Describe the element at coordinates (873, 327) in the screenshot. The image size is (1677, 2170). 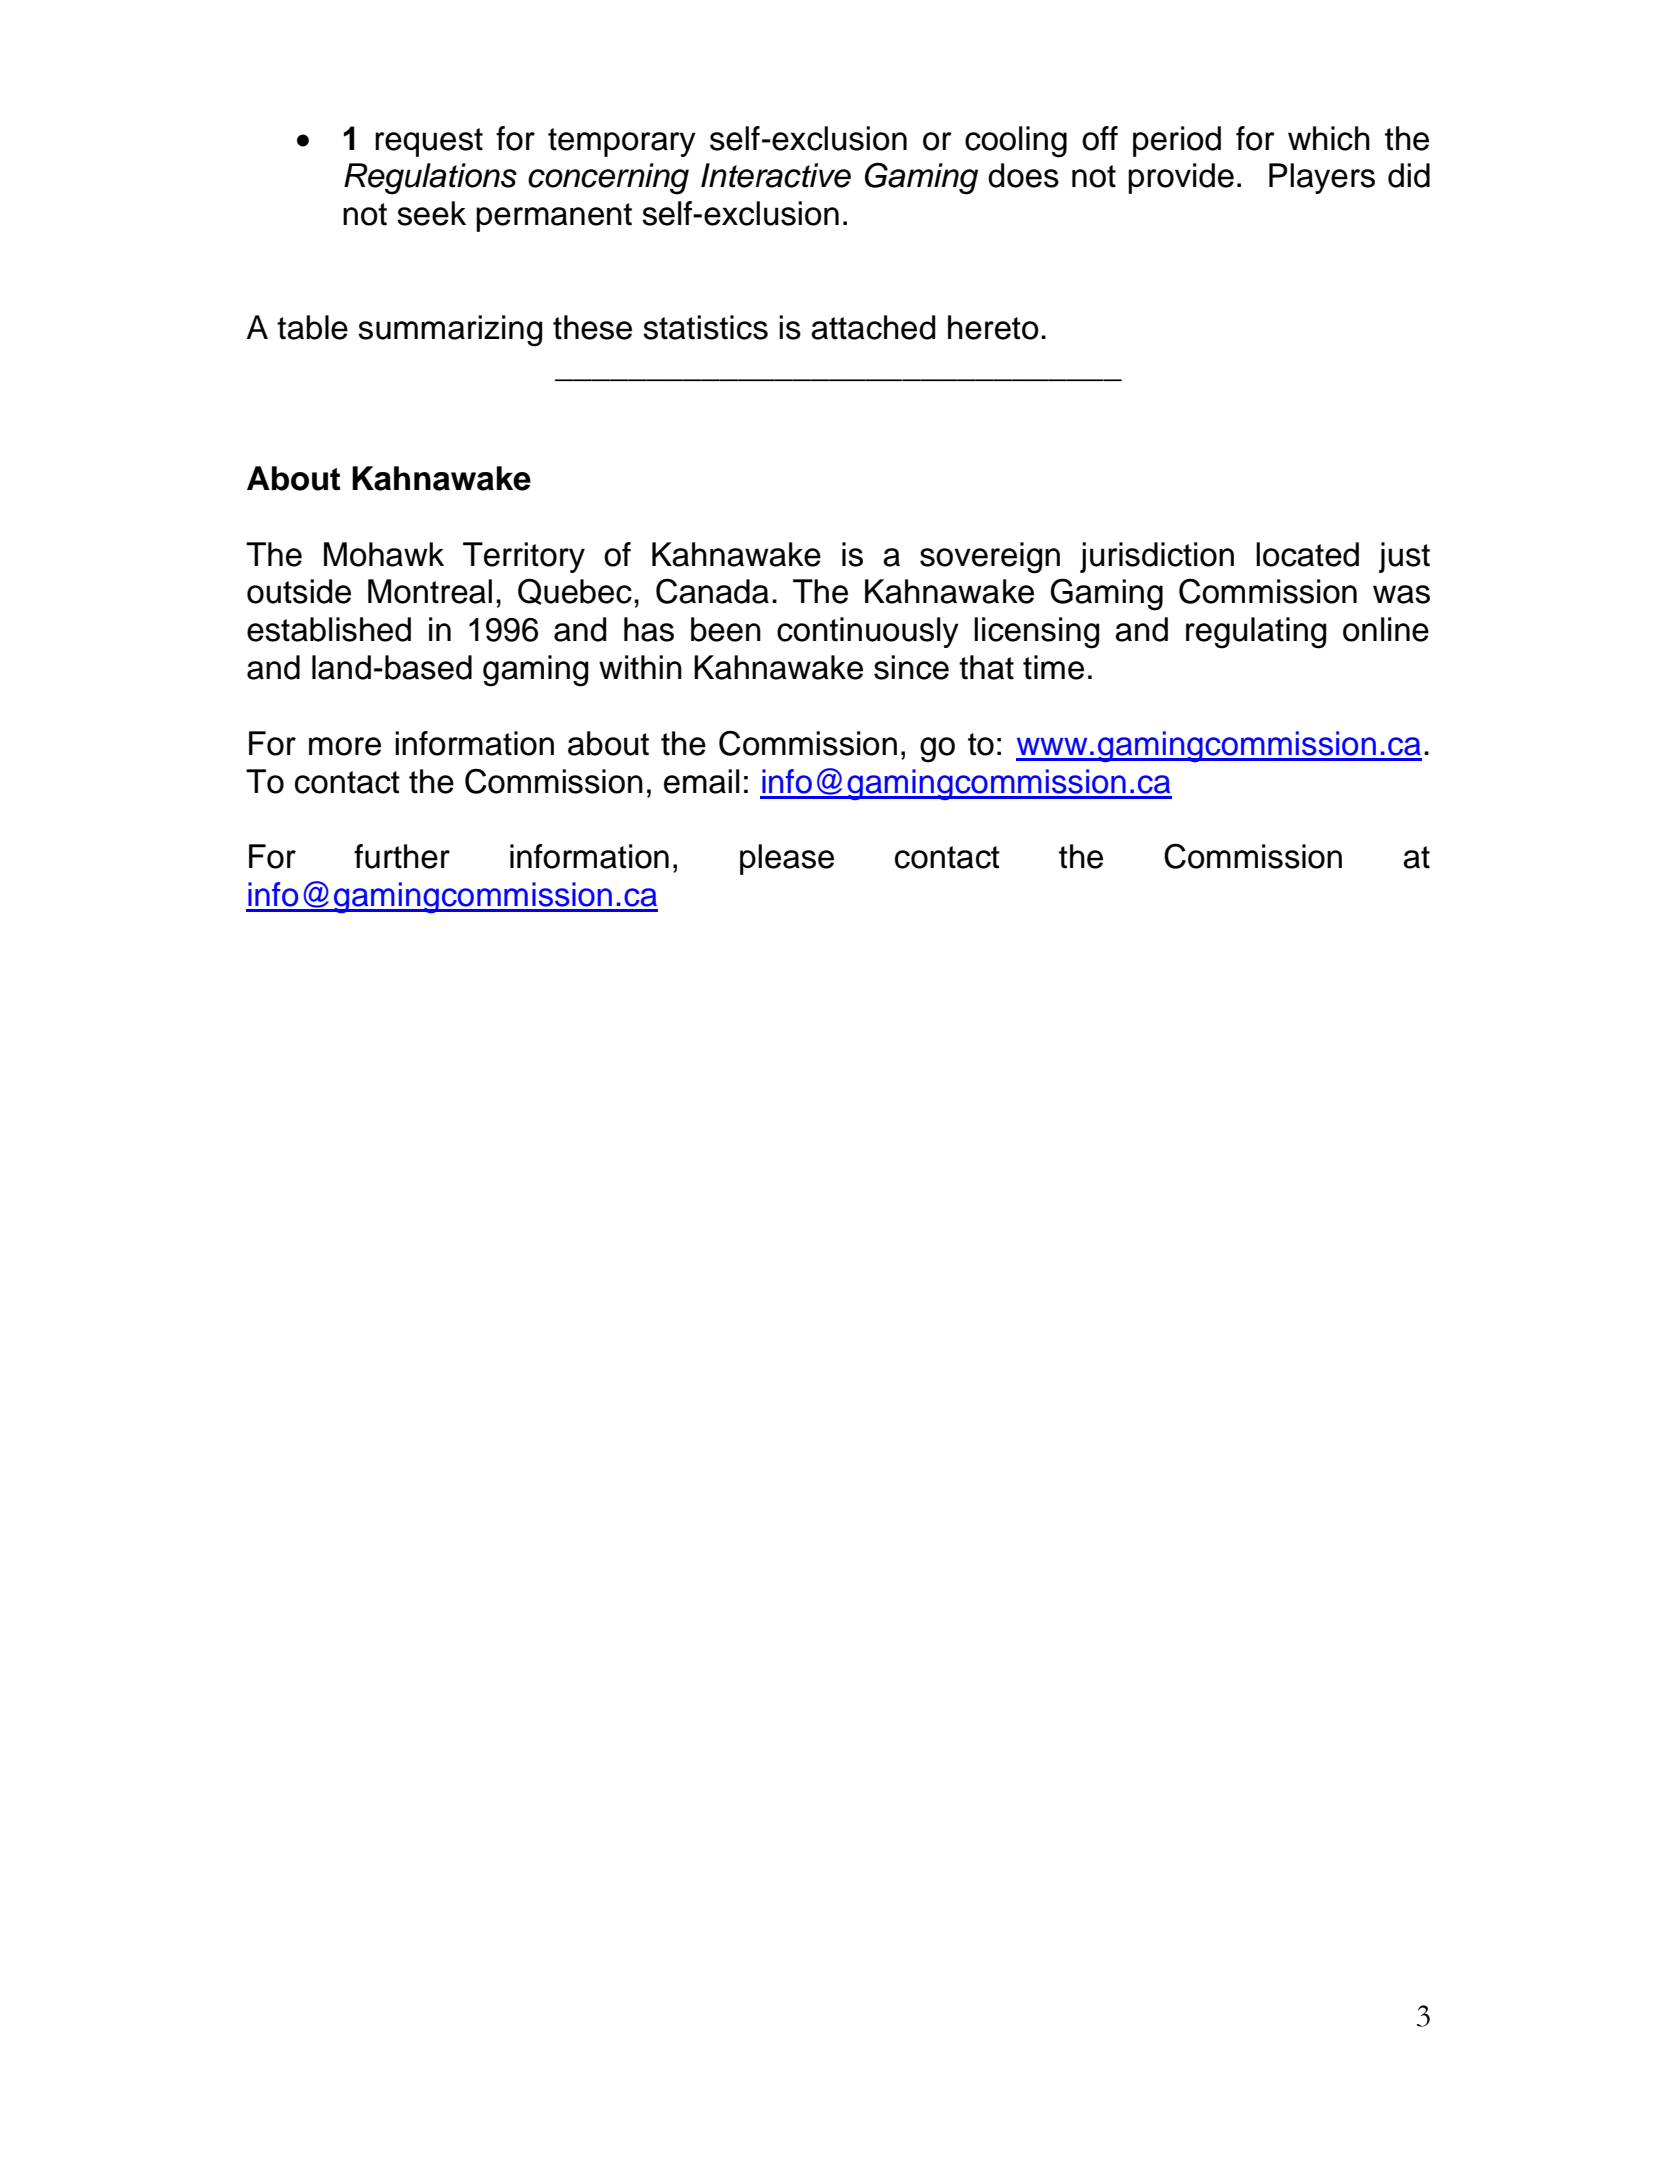
I see `attached` at that location.
